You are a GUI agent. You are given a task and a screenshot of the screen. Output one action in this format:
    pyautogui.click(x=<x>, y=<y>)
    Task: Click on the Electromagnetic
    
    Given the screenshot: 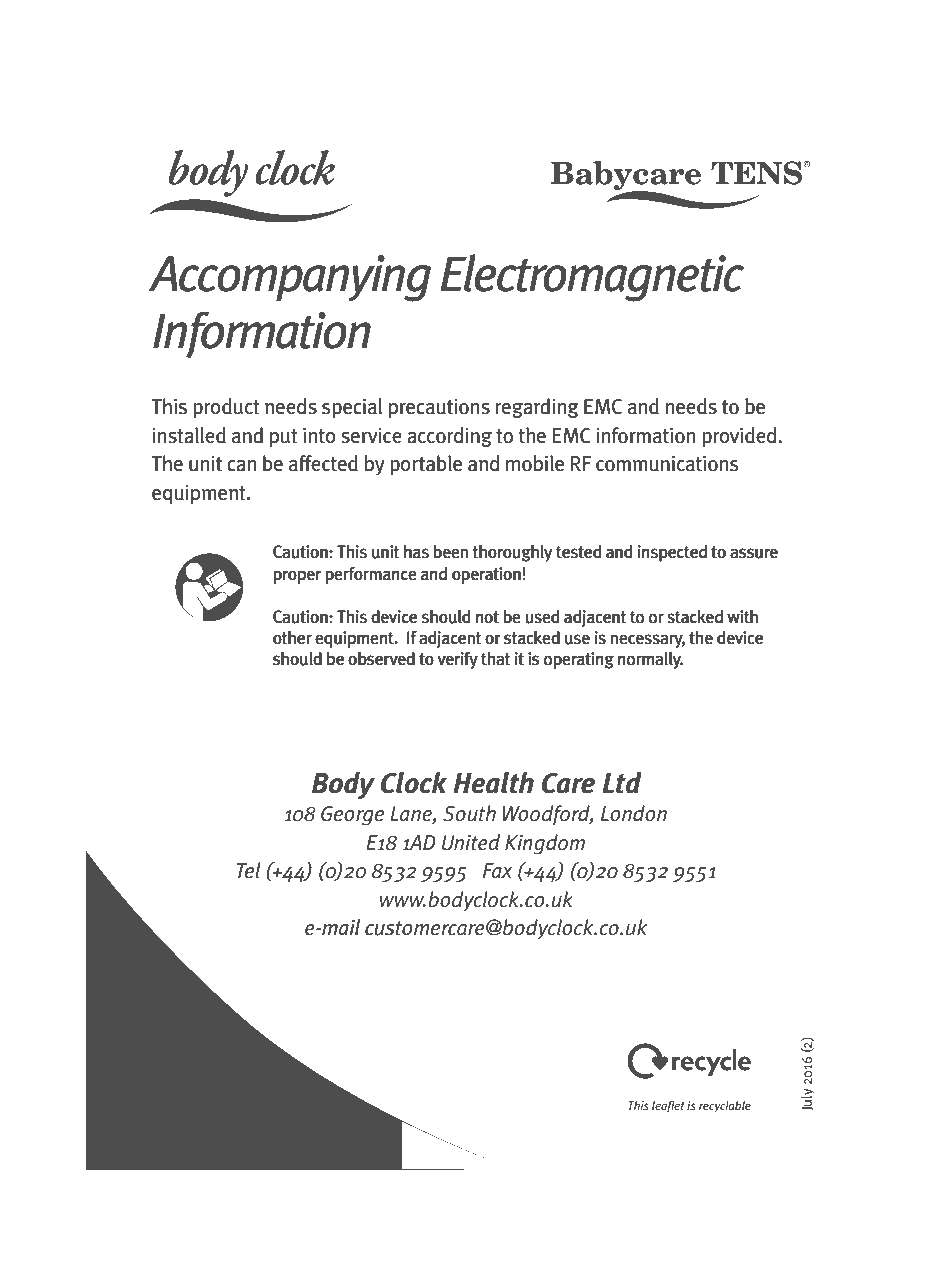 What is the action you would take?
    pyautogui.click(x=592, y=278)
